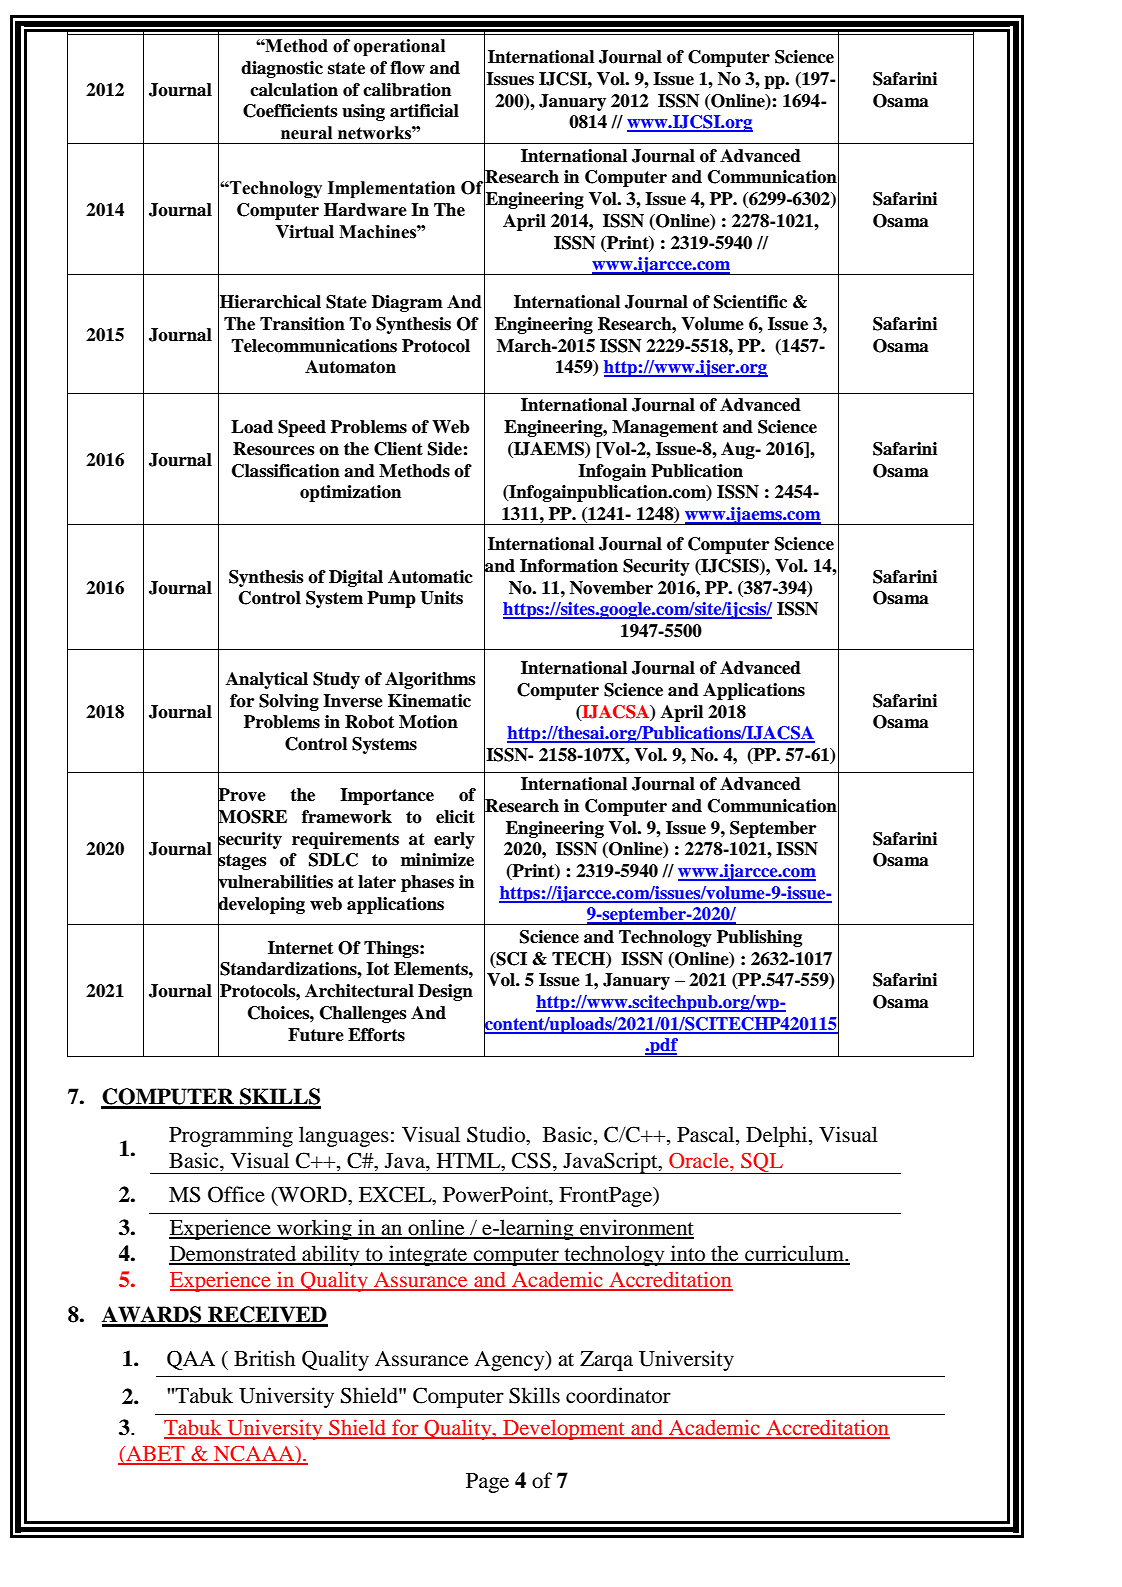 This document has width=1122, height=1587. What do you see at coordinates (264, 1358) in the document?
I see `British` at bounding box center [264, 1358].
